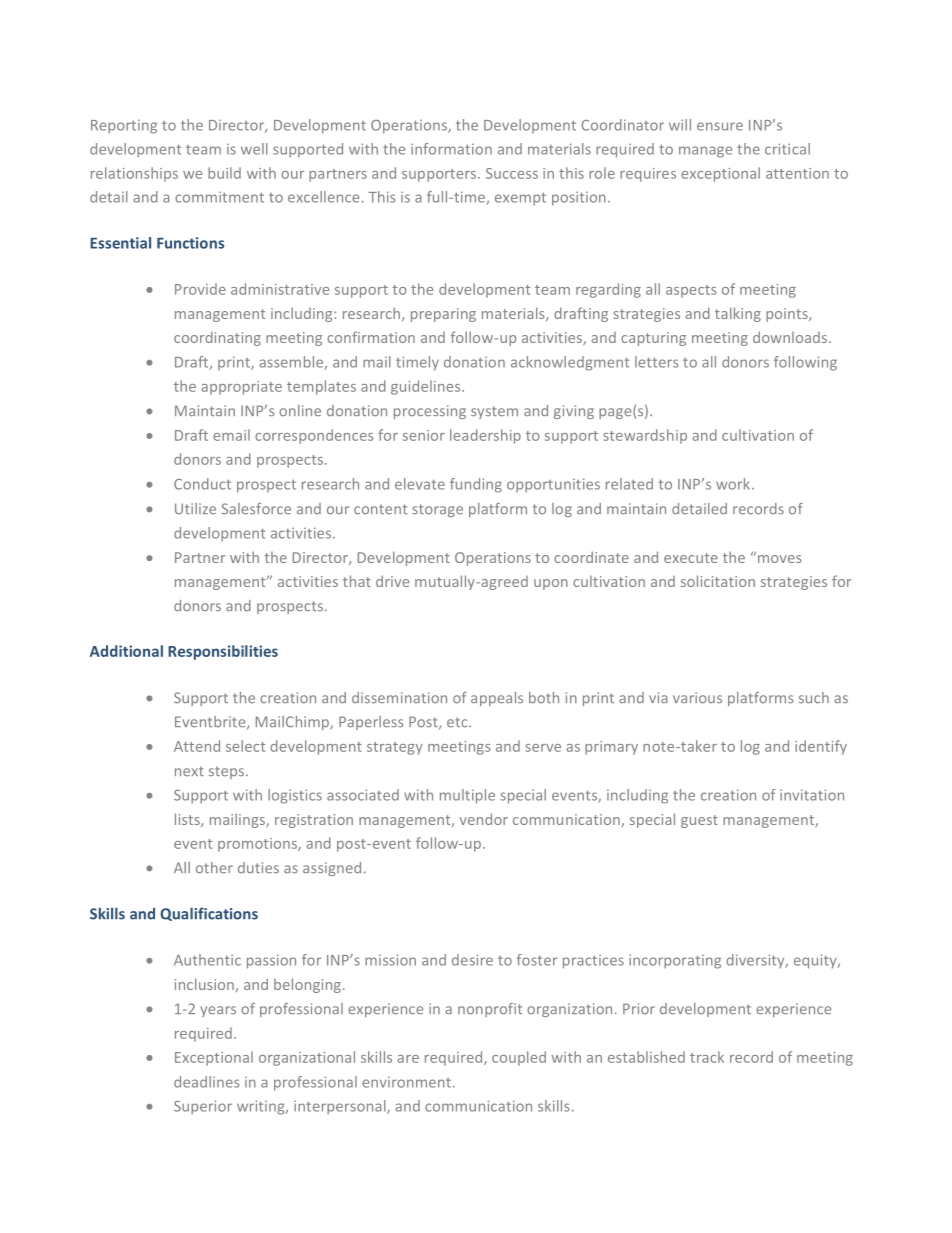 Image resolution: width=952 pixels, height=1233 pixels. Describe the element at coordinates (224, 173) in the screenshot. I see `build` at that location.
